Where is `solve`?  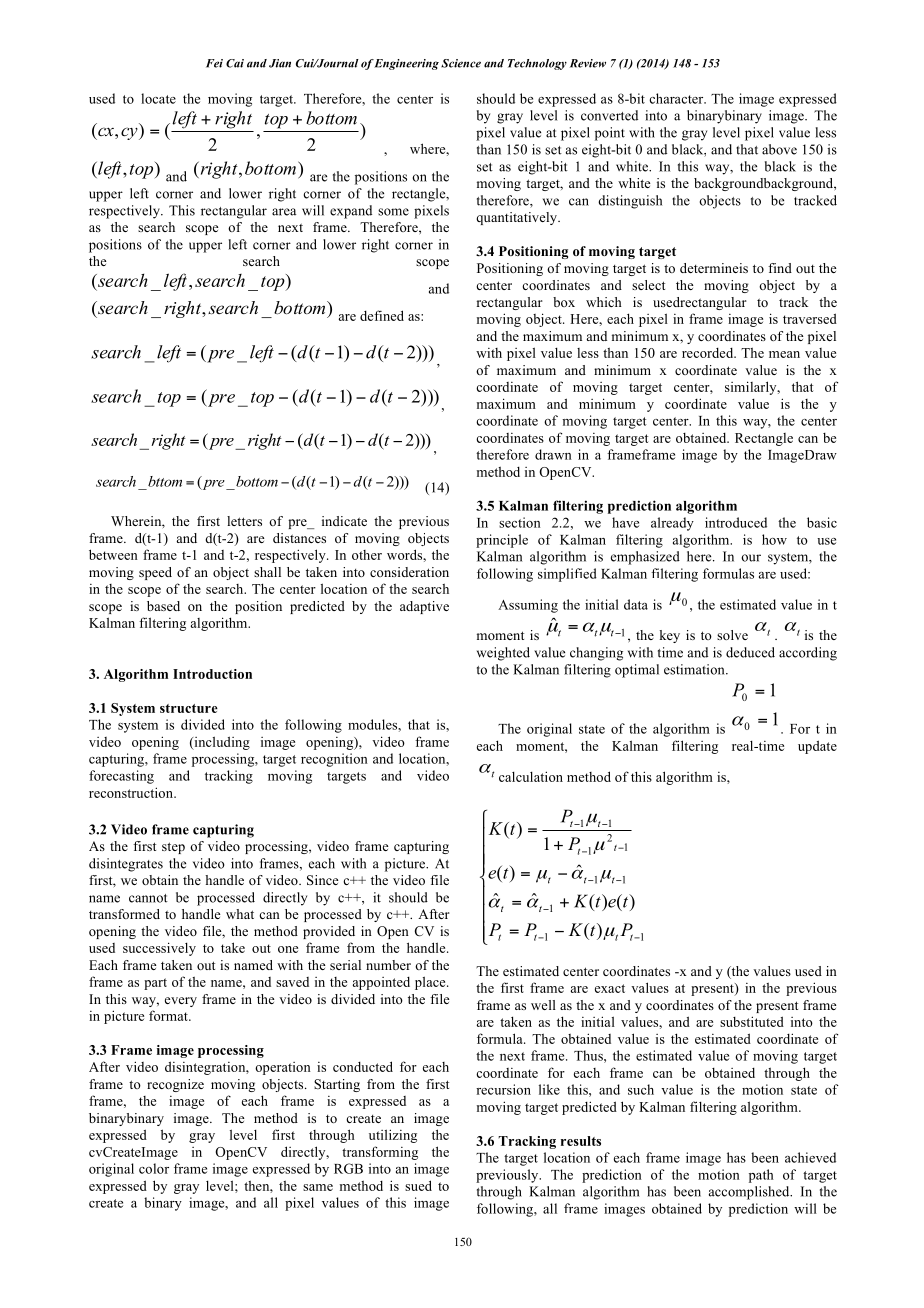
solve is located at coordinates (732, 635).
